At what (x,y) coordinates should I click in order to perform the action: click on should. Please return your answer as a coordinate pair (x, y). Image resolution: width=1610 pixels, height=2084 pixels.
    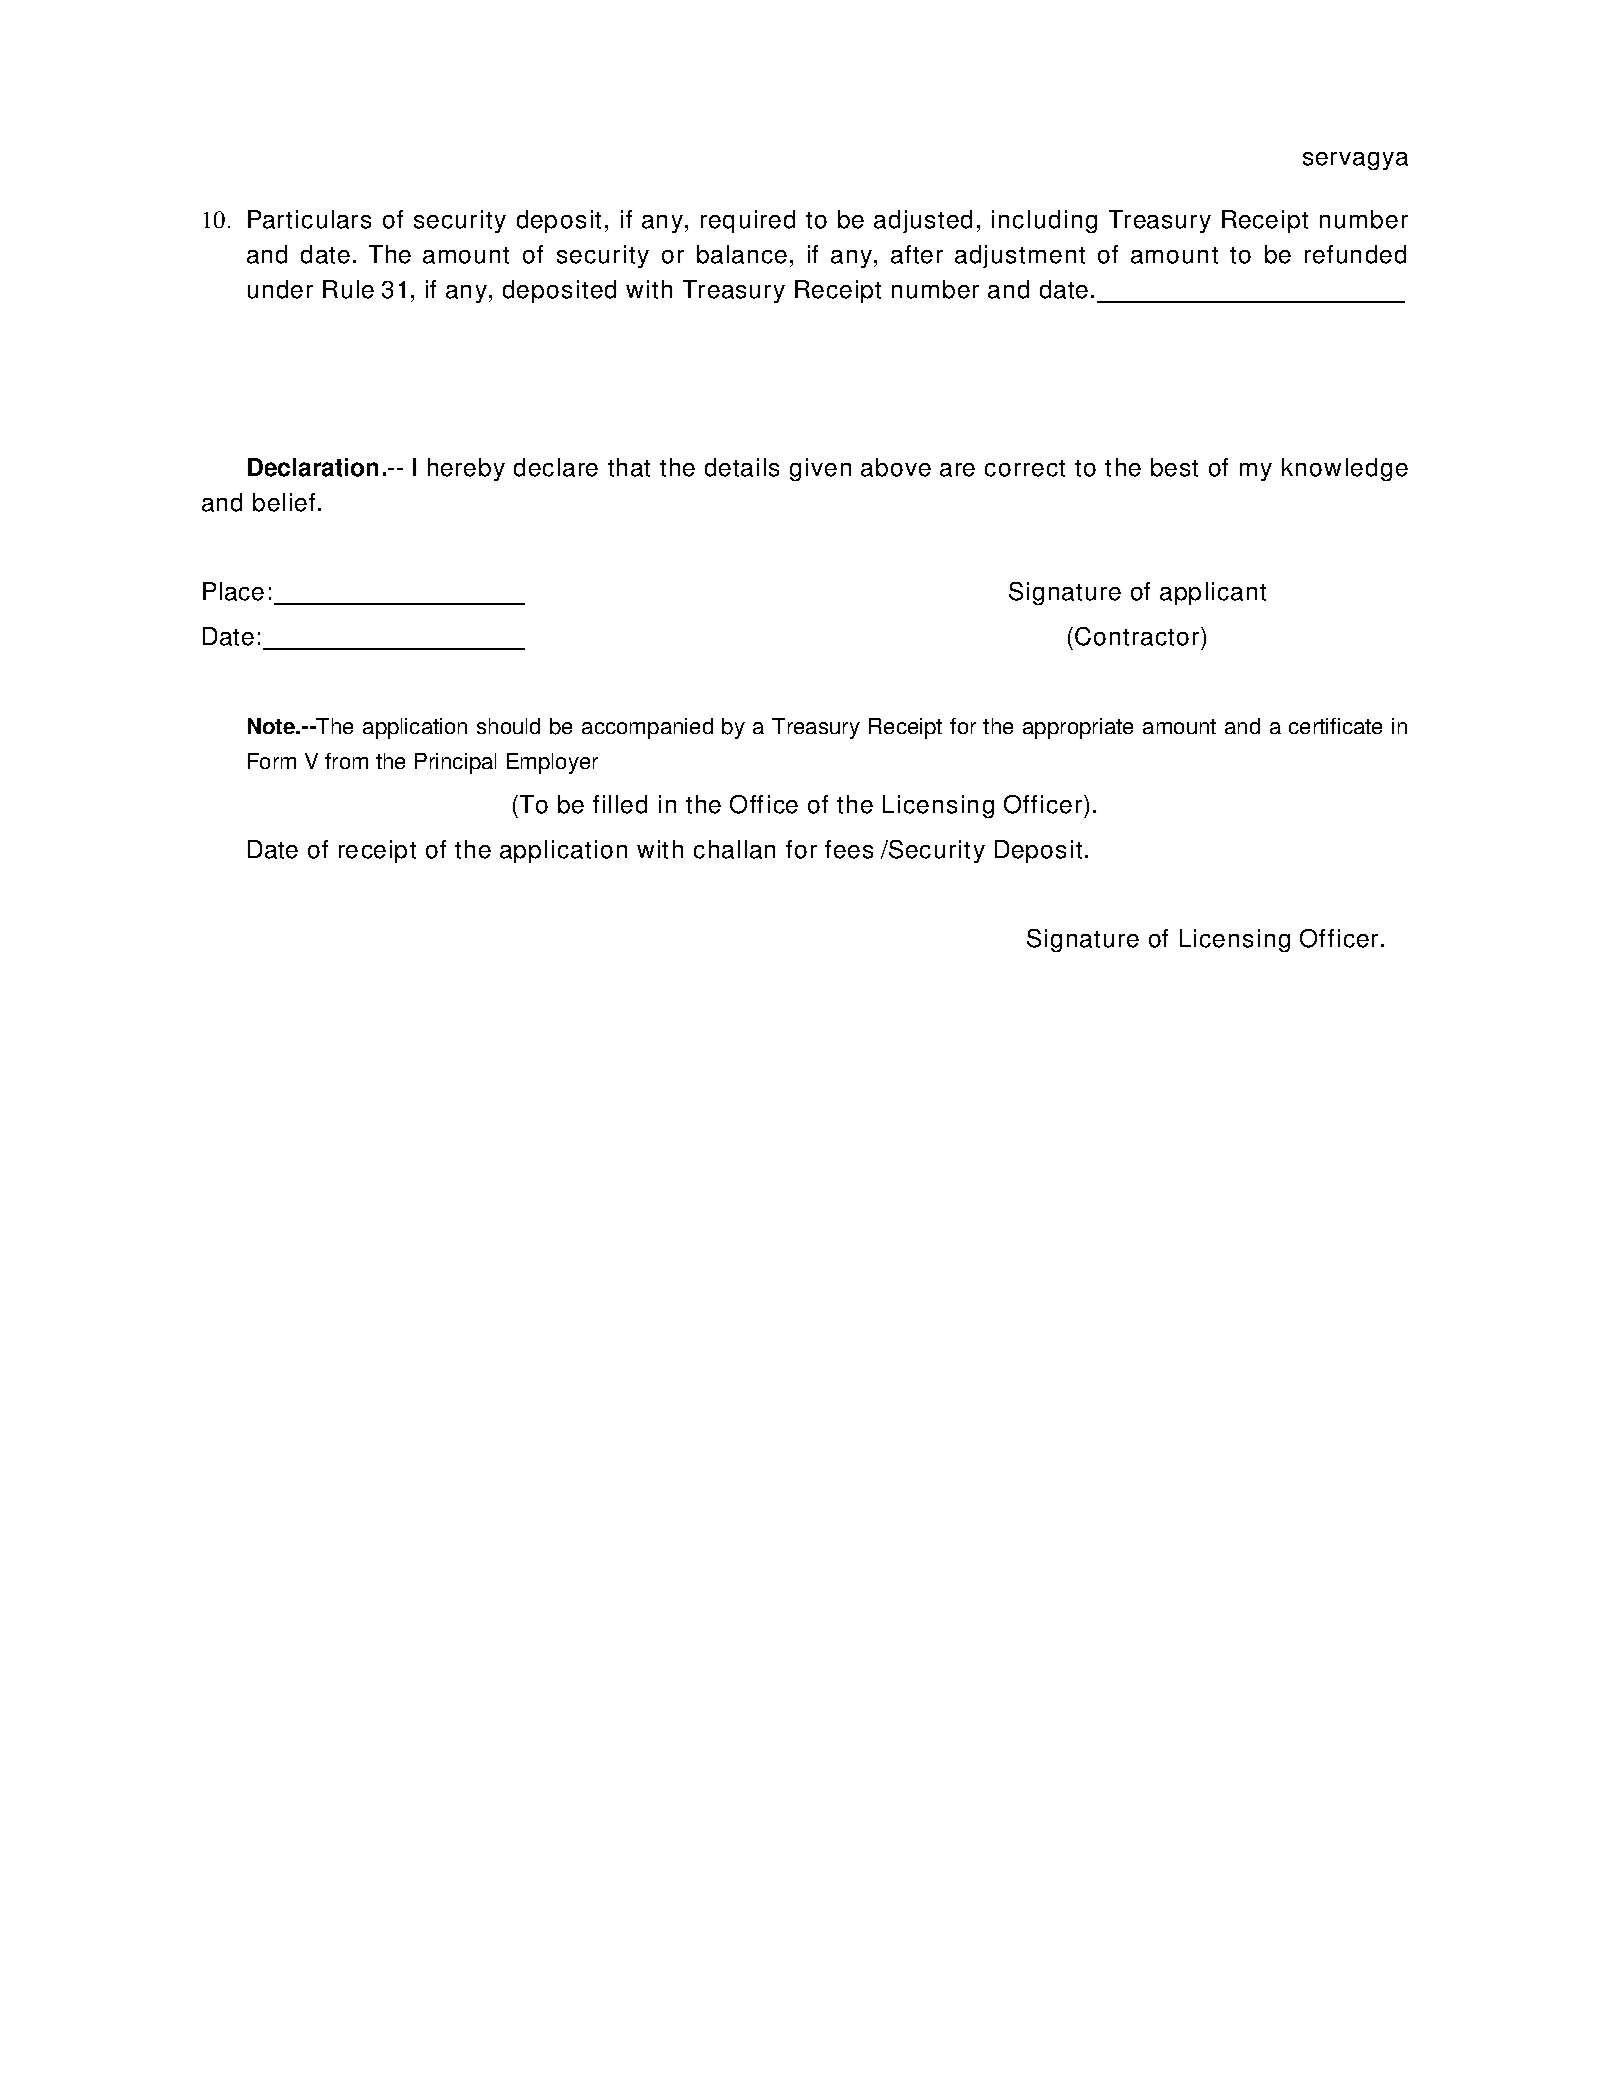
    Looking at the image, I should click on (508, 726).
